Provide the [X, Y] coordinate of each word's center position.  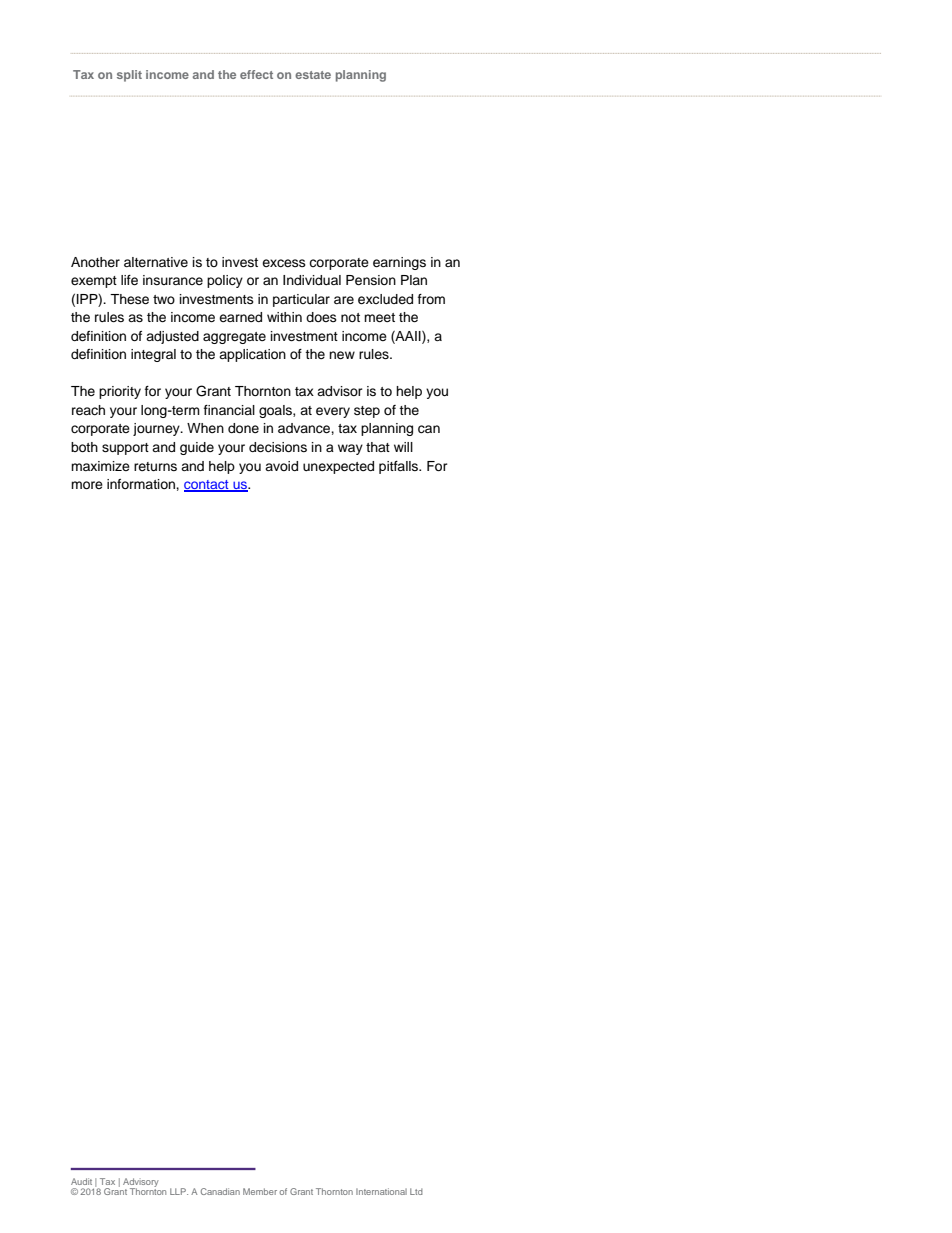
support [125, 449]
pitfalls [399, 467]
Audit [81, 1181]
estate [313, 75]
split [129, 76]
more [87, 485]
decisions [278, 447]
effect [256, 74]
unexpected [338, 467]
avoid [281, 466]
